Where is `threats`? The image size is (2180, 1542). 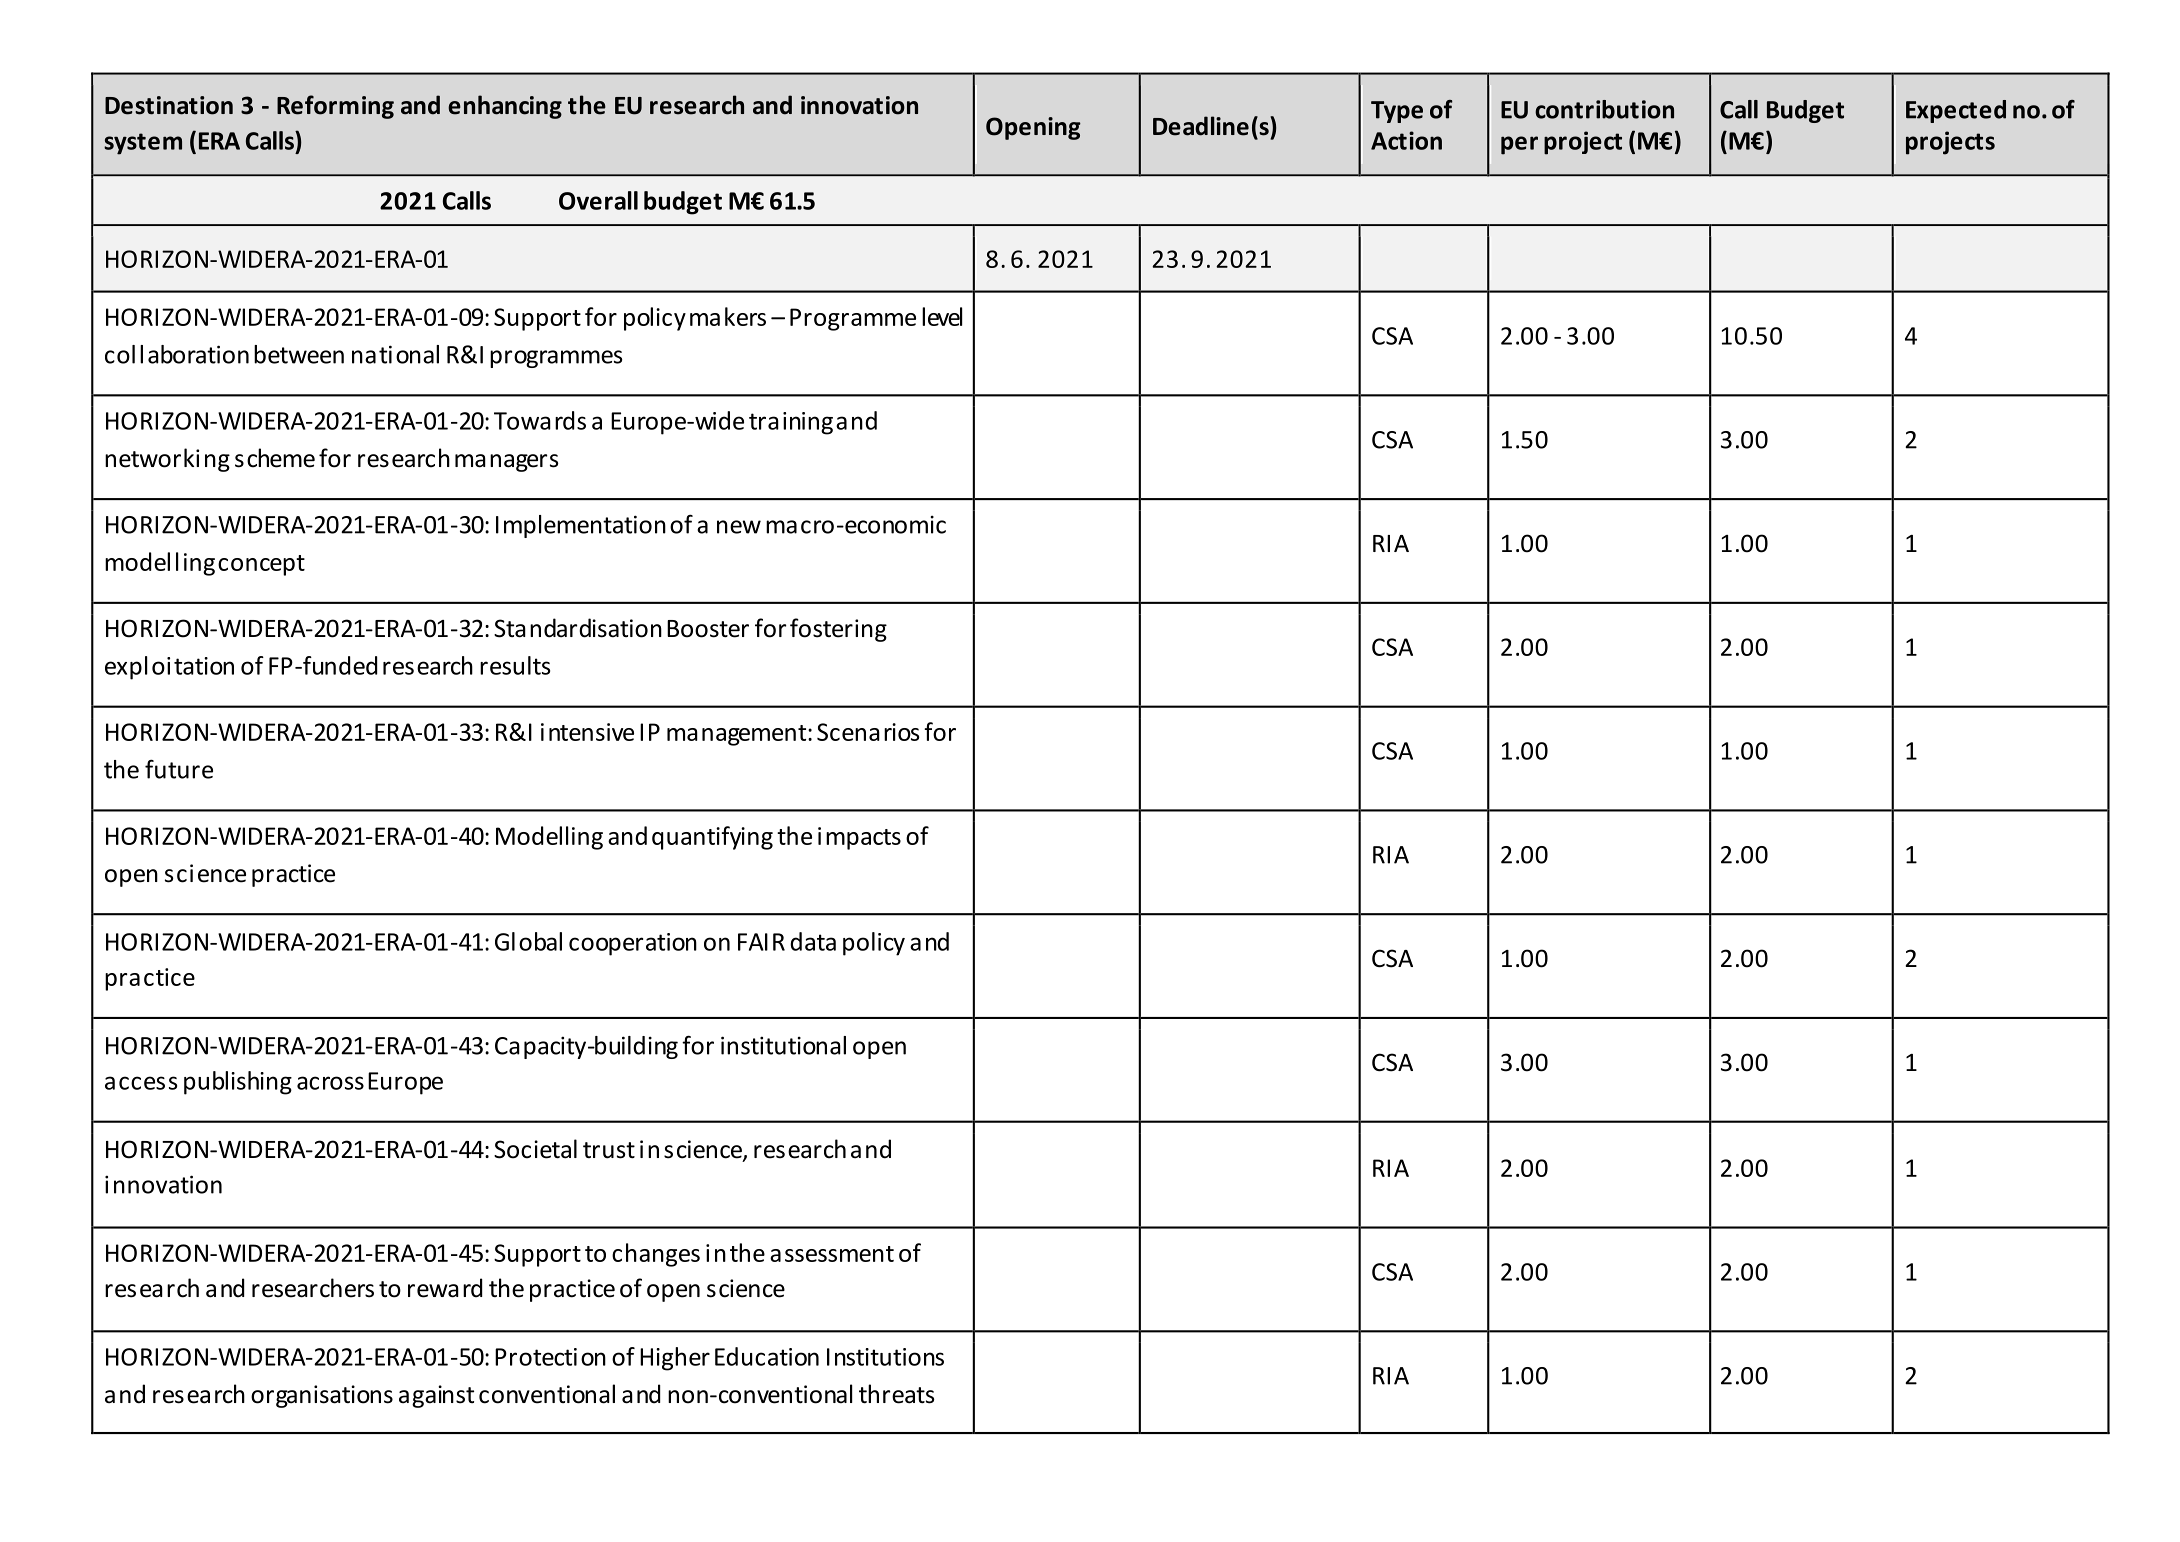
threats is located at coordinates (897, 1394).
